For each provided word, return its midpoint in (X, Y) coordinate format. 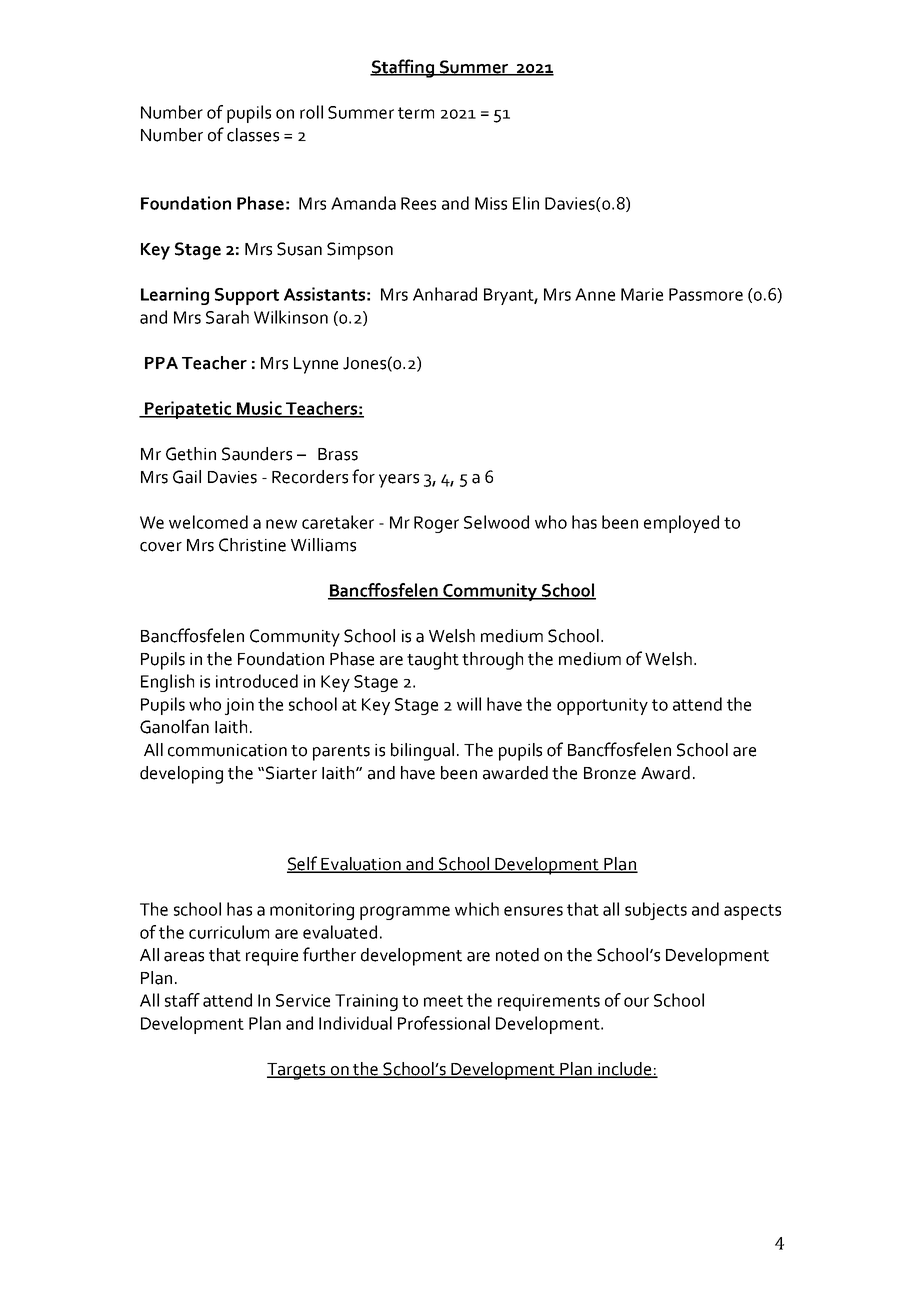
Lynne (316, 365)
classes (253, 135)
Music (259, 409)
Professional (444, 1023)
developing (181, 775)
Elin (526, 203)
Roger (436, 524)
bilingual (422, 752)
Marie (642, 294)
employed (681, 524)
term (416, 113)
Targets (297, 1071)
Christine (252, 545)
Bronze (610, 773)
